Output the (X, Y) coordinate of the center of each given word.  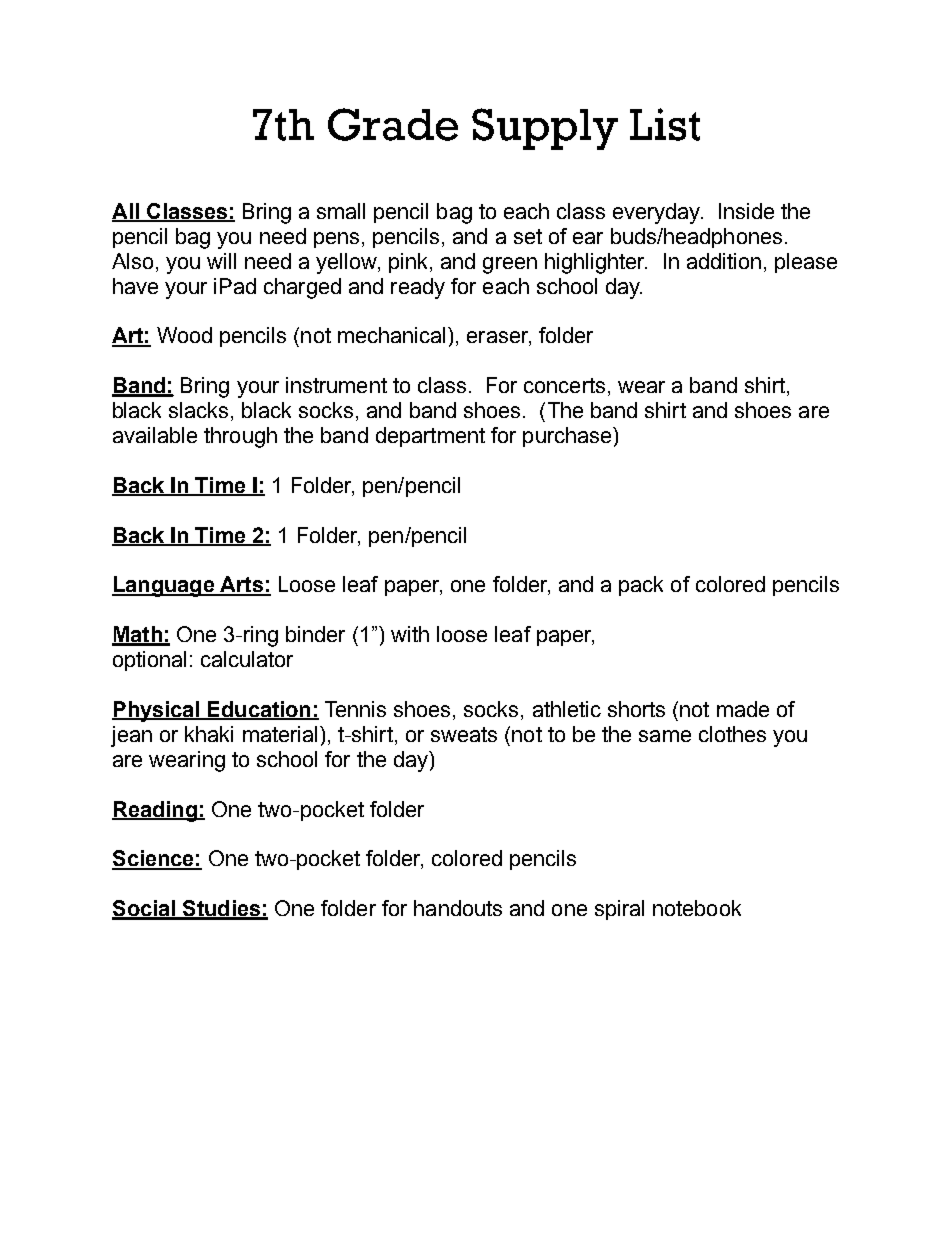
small (341, 211)
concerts (564, 385)
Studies (221, 909)
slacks (198, 410)
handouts (458, 908)
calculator (247, 659)
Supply (545, 129)
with (410, 634)
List (665, 124)
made (743, 709)
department (430, 437)
